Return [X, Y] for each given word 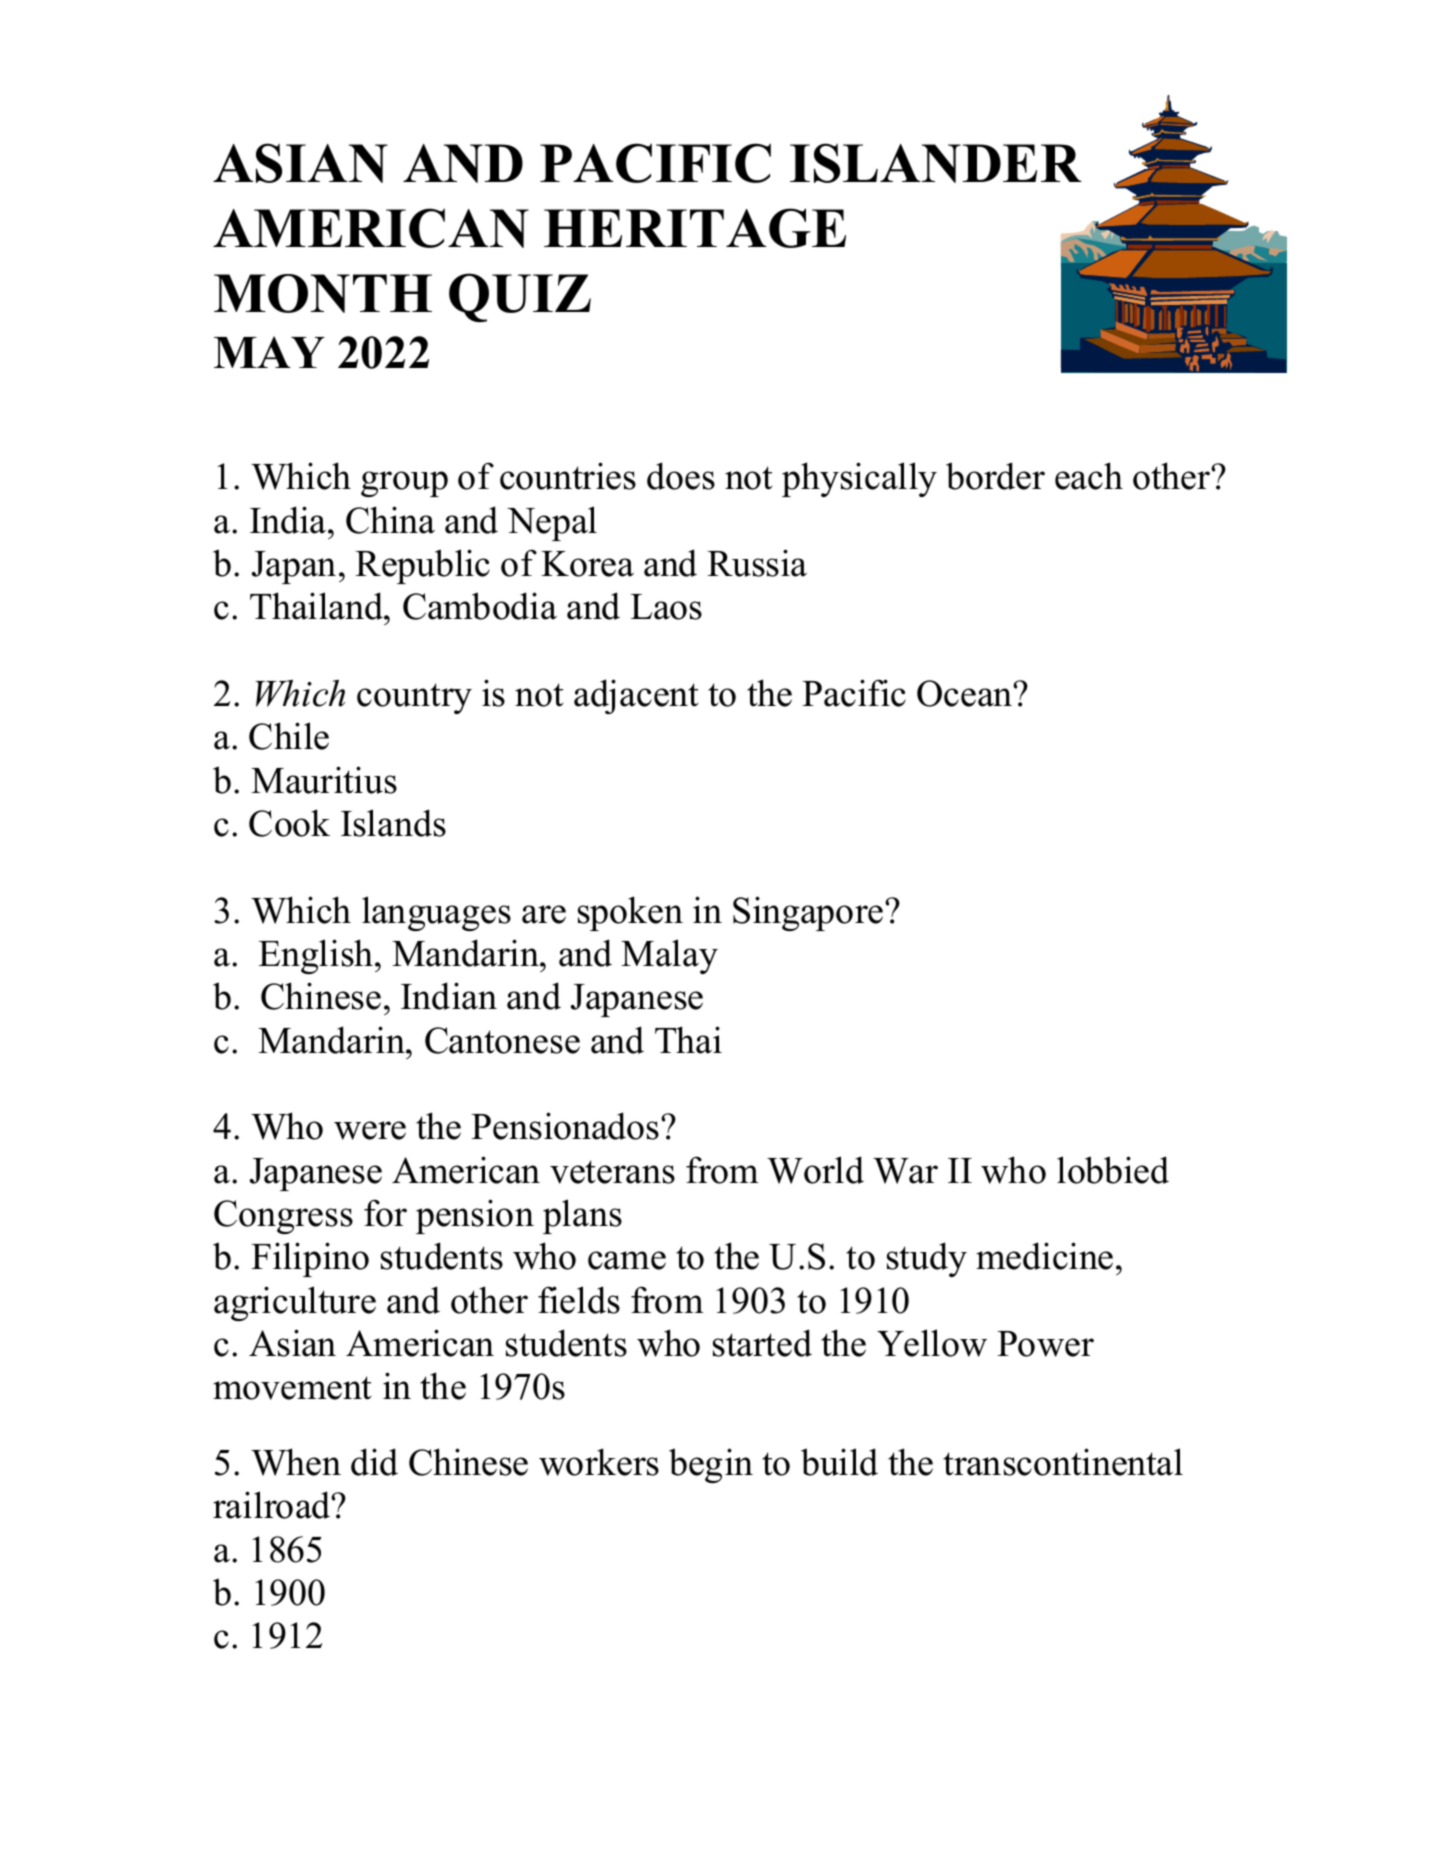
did [374, 1462]
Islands [393, 823]
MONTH [323, 293]
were [370, 1130]
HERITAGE [695, 228]
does [681, 476]
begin [711, 1465]
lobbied [1113, 1170]
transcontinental [1063, 1462]
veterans [612, 1172]
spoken [630, 913]
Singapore [808, 913]
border [995, 476]
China [390, 520]
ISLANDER [936, 163]
